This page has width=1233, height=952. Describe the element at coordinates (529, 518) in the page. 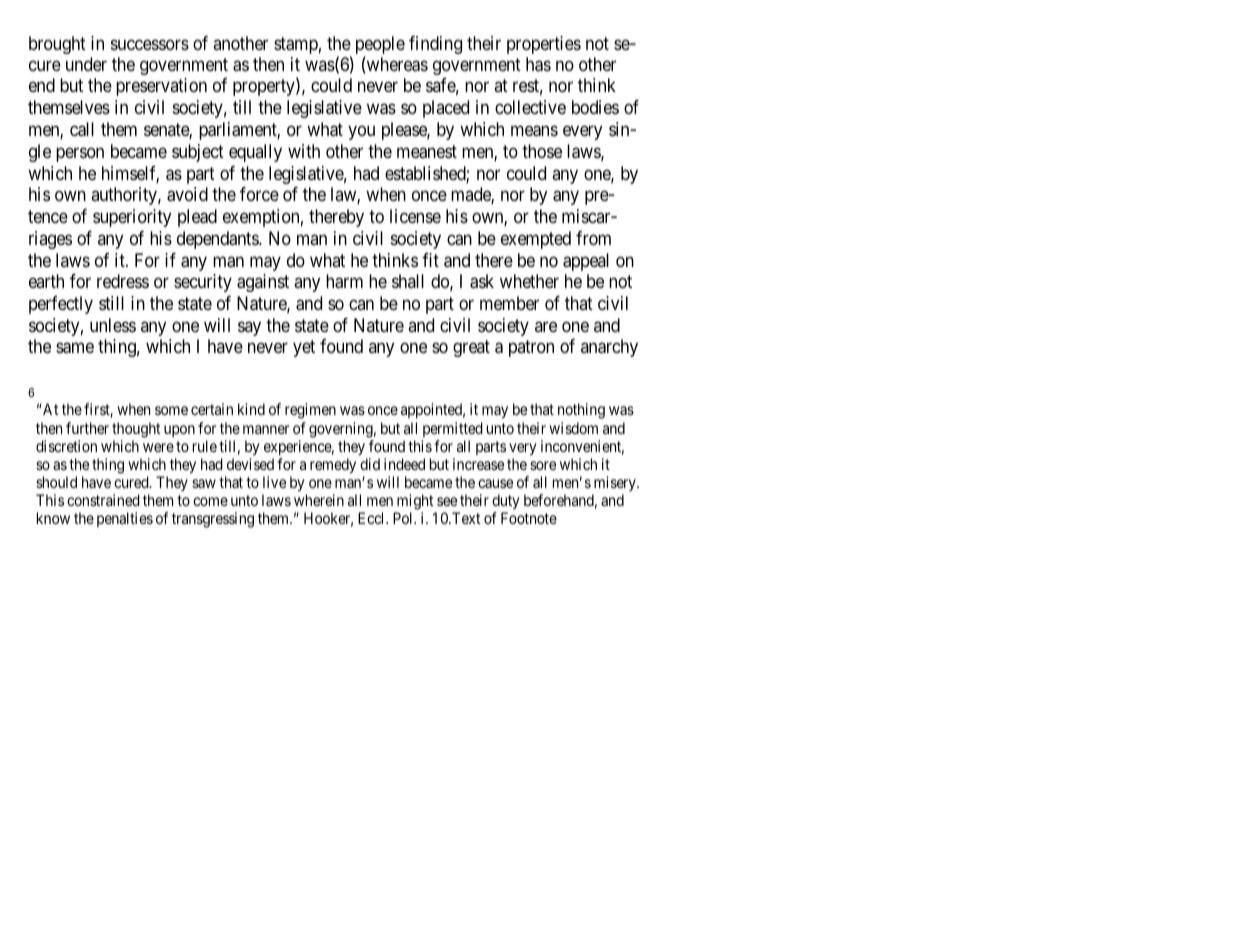

I see `Footnote` at that location.
